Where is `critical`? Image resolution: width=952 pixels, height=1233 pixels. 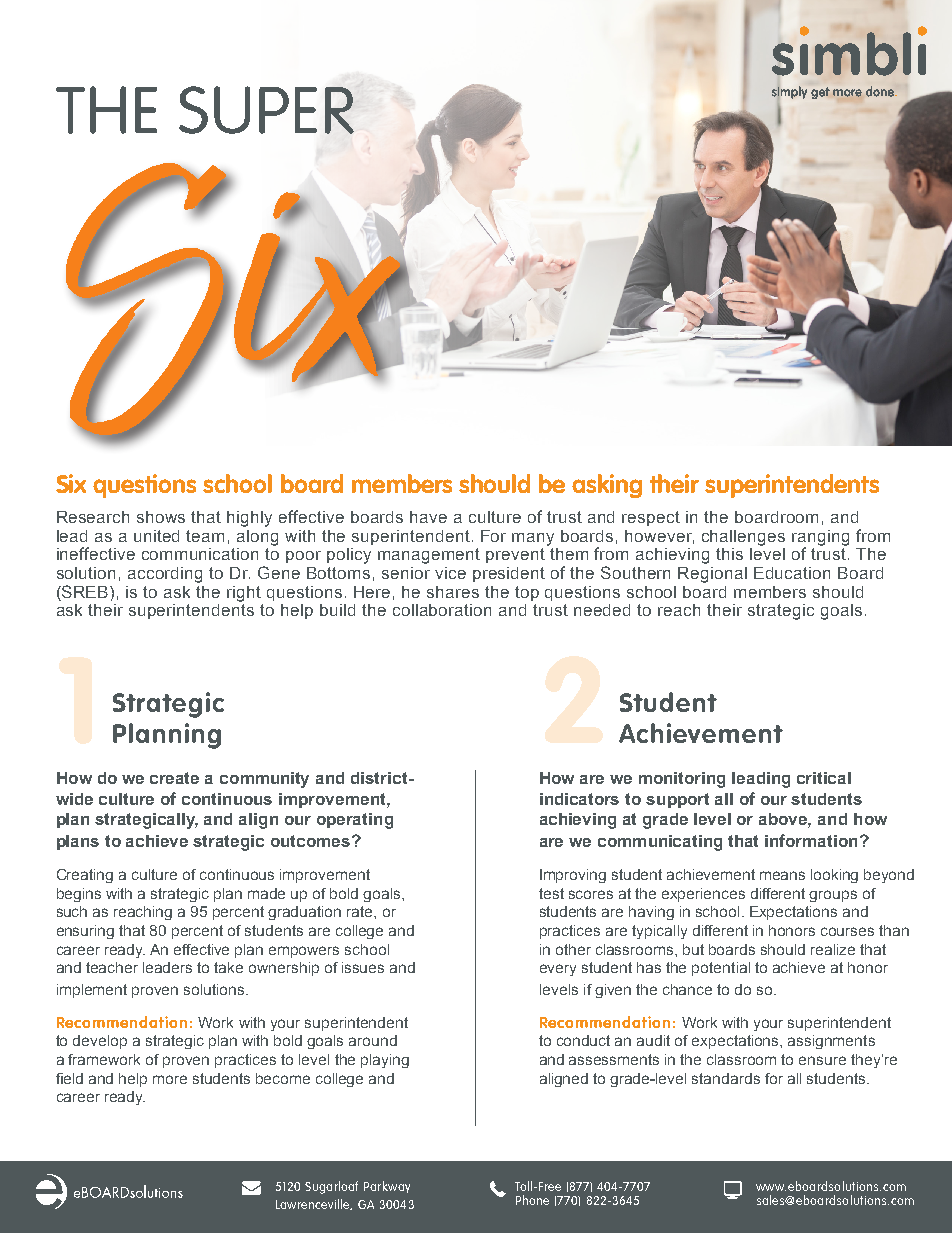
critical is located at coordinates (824, 778).
